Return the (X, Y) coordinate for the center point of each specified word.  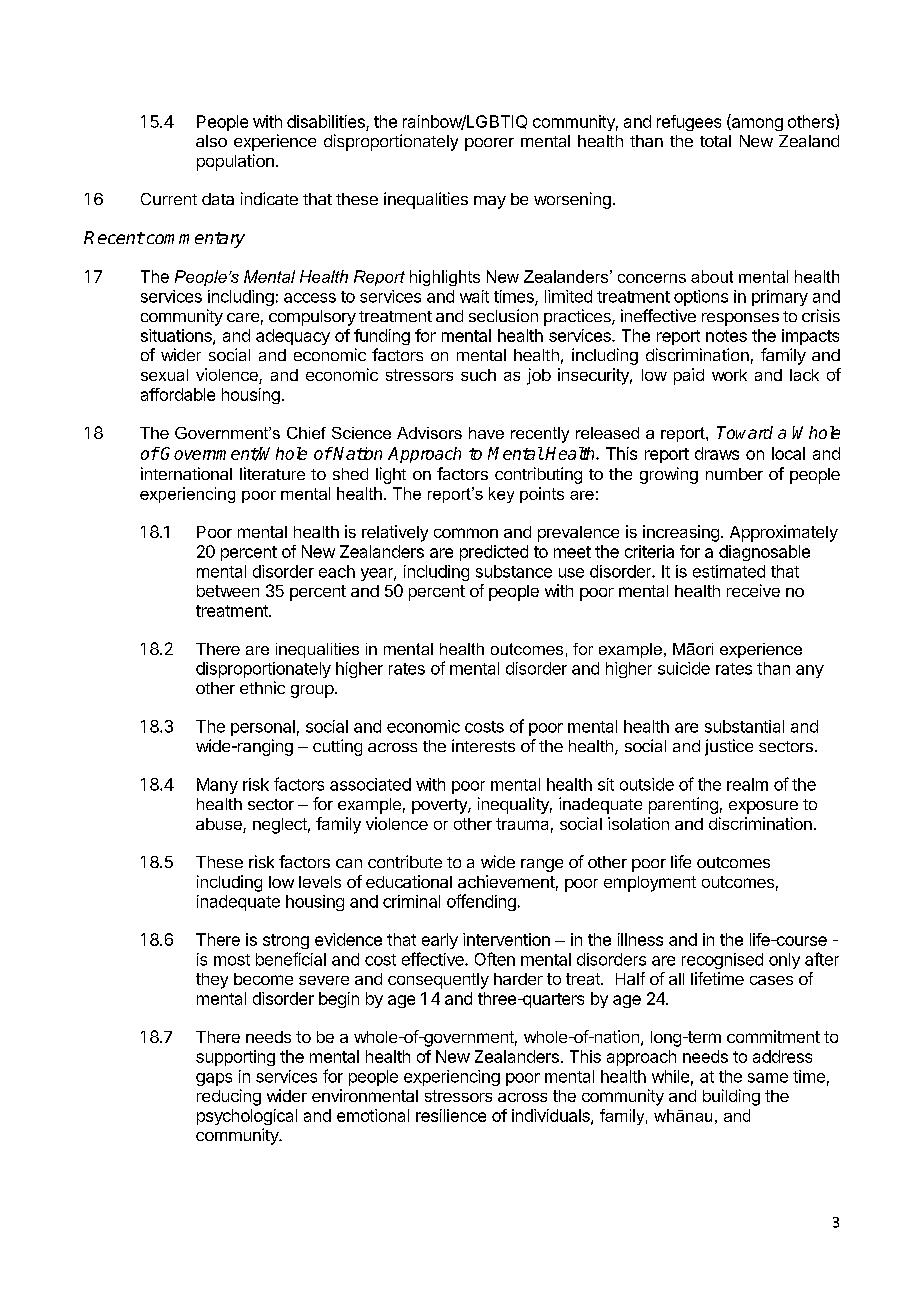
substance (514, 571)
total (715, 141)
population (235, 162)
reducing (229, 1097)
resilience (451, 1115)
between (228, 591)
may (490, 202)
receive (753, 590)
